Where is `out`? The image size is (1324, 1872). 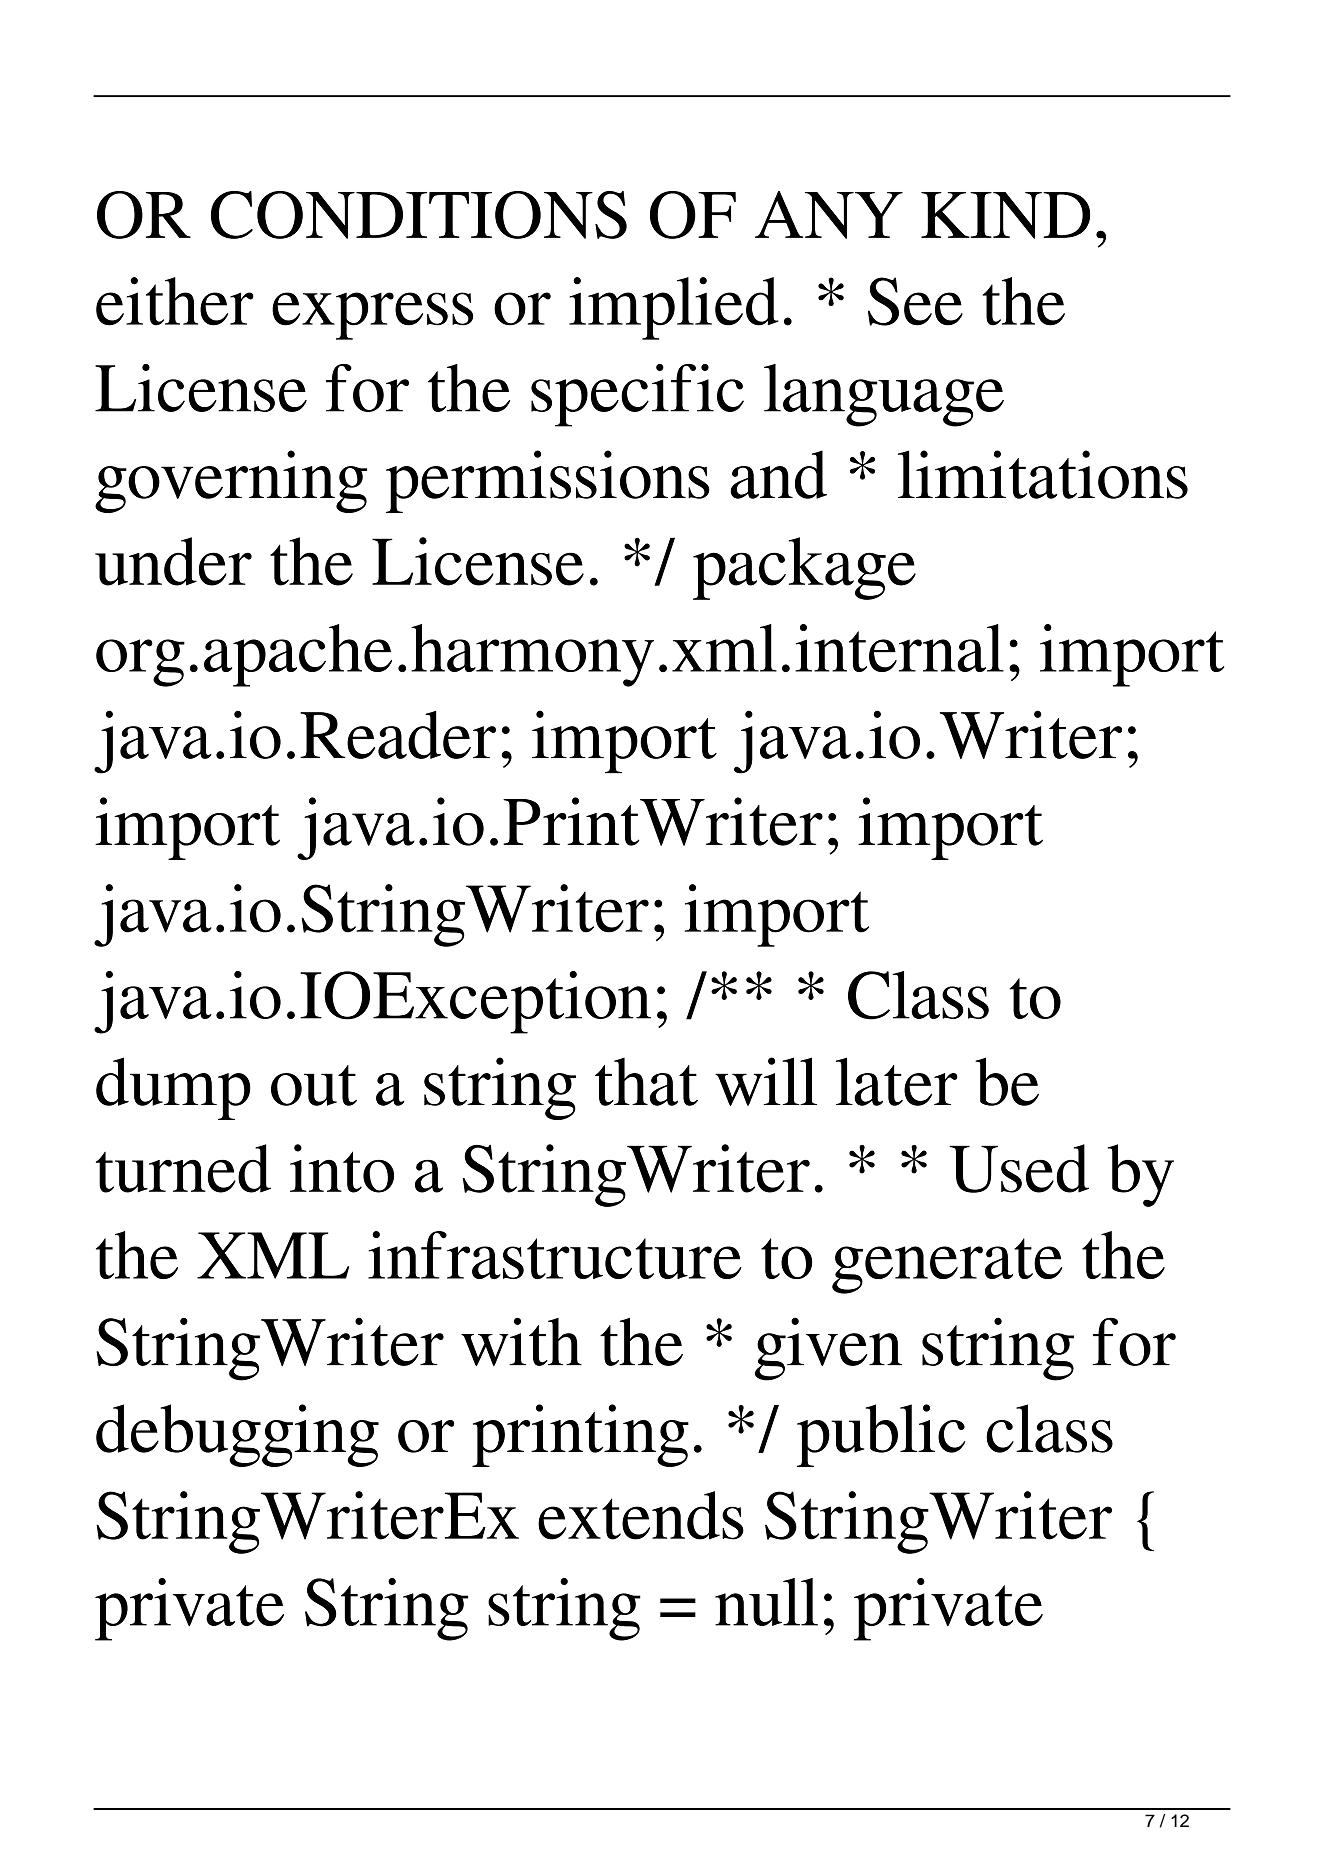
out is located at coordinates (314, 1085).
